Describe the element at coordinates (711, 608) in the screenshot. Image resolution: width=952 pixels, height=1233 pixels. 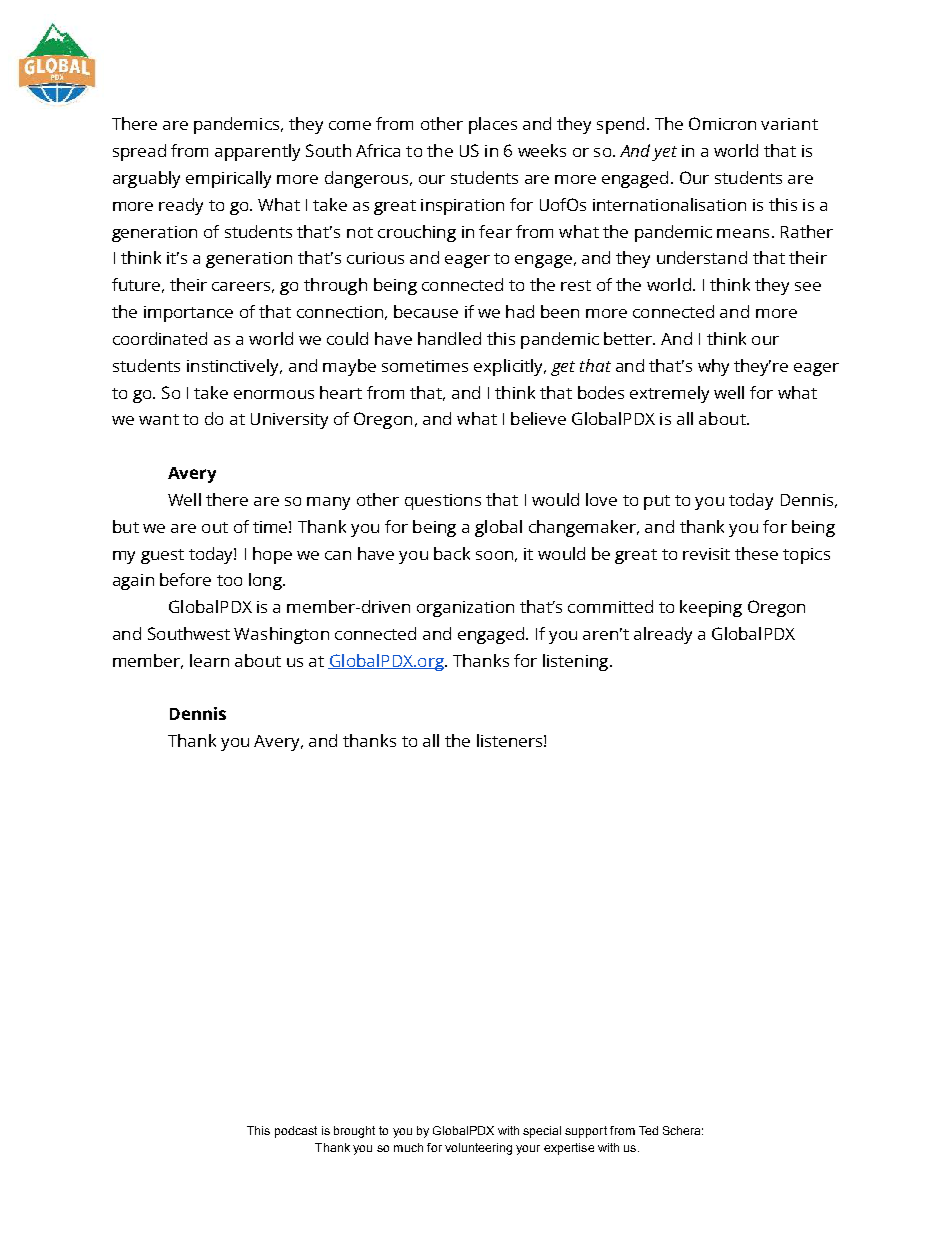
I see `keeping` at that location.
